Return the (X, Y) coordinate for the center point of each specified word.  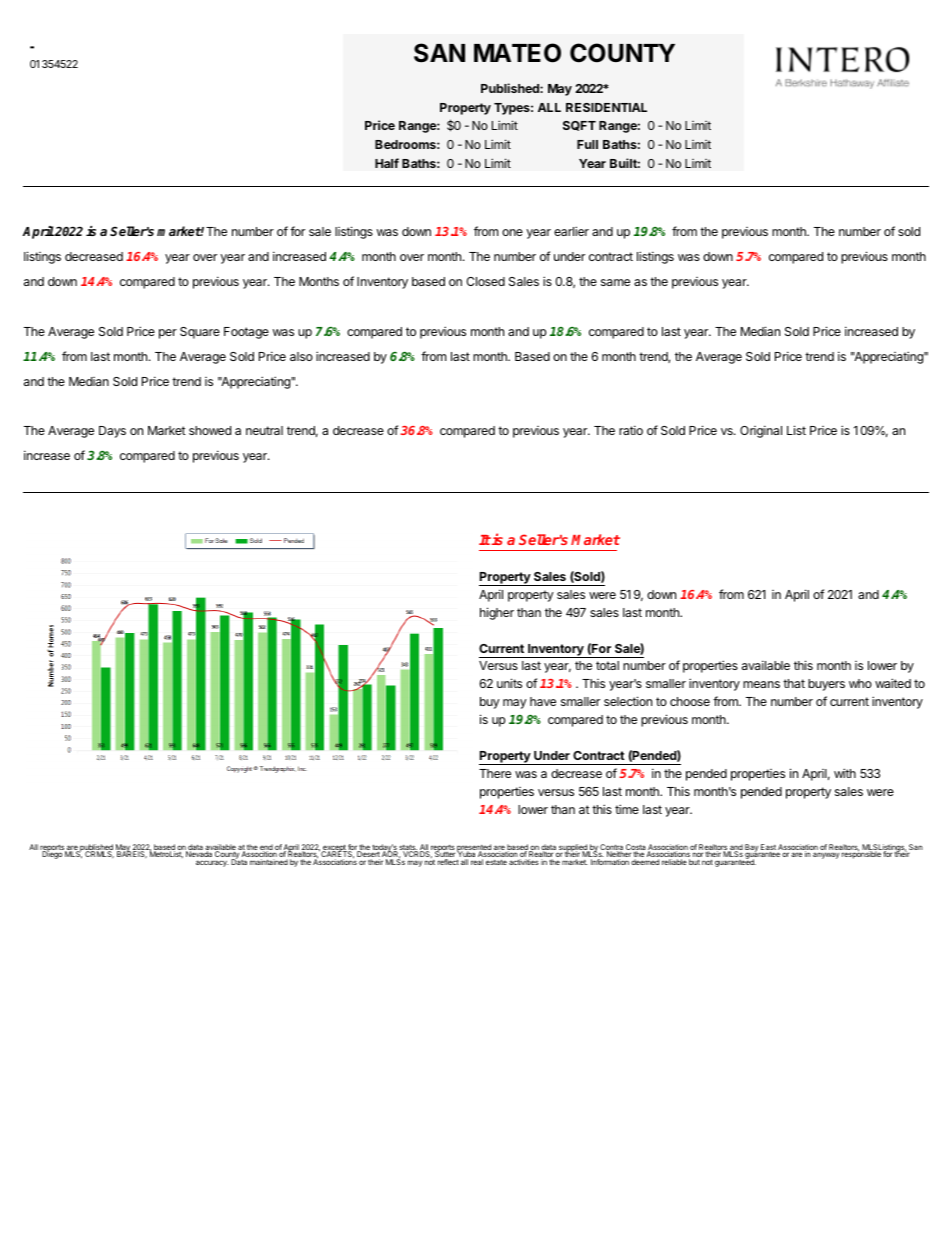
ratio (631, 430)
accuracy (212, 863)
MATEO (517, 53)
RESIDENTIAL (606, 107)
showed (210, 430)
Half (387, 163)
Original (761, 431)
